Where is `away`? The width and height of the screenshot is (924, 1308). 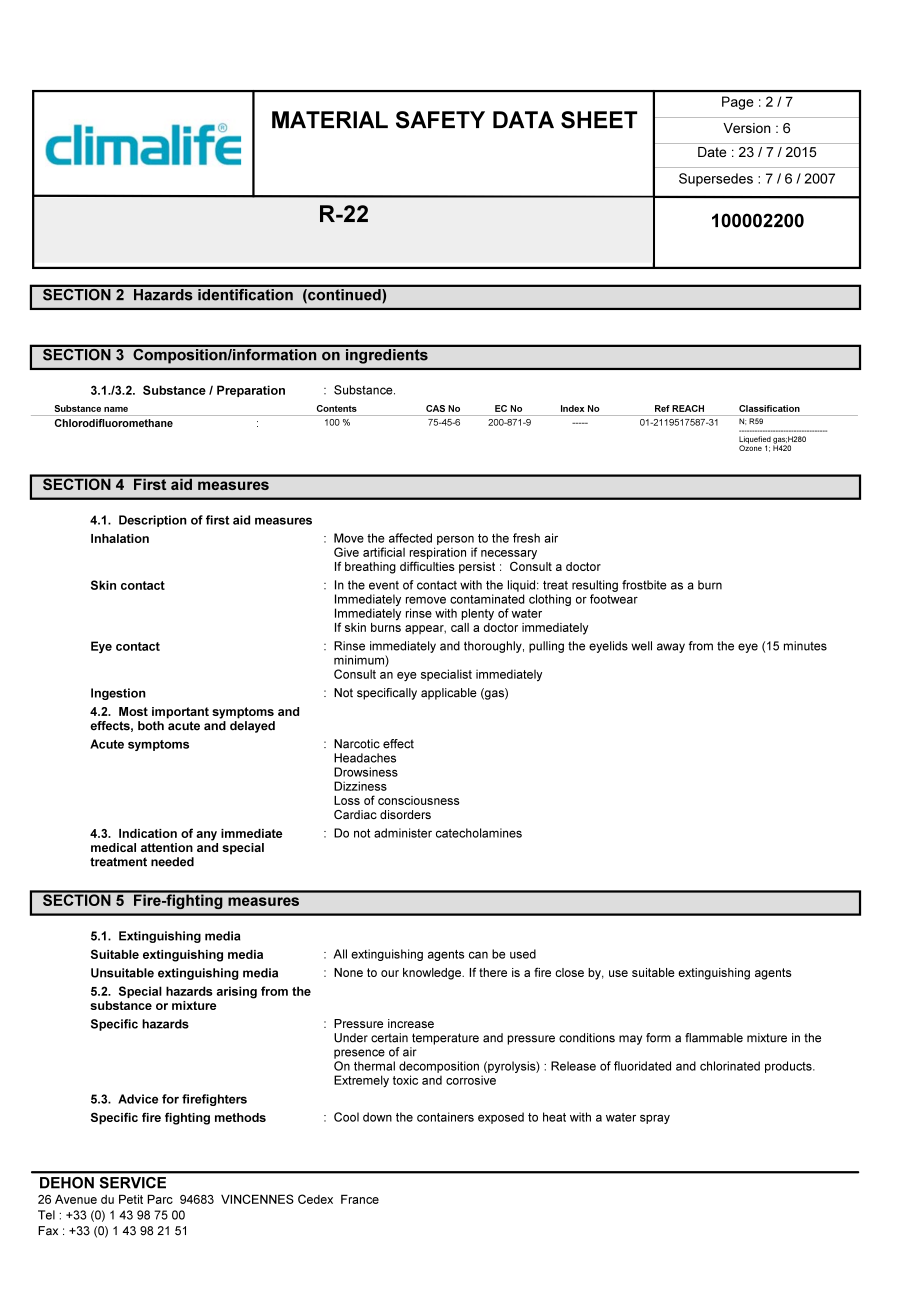
away is located at coordinates (671, 648).
